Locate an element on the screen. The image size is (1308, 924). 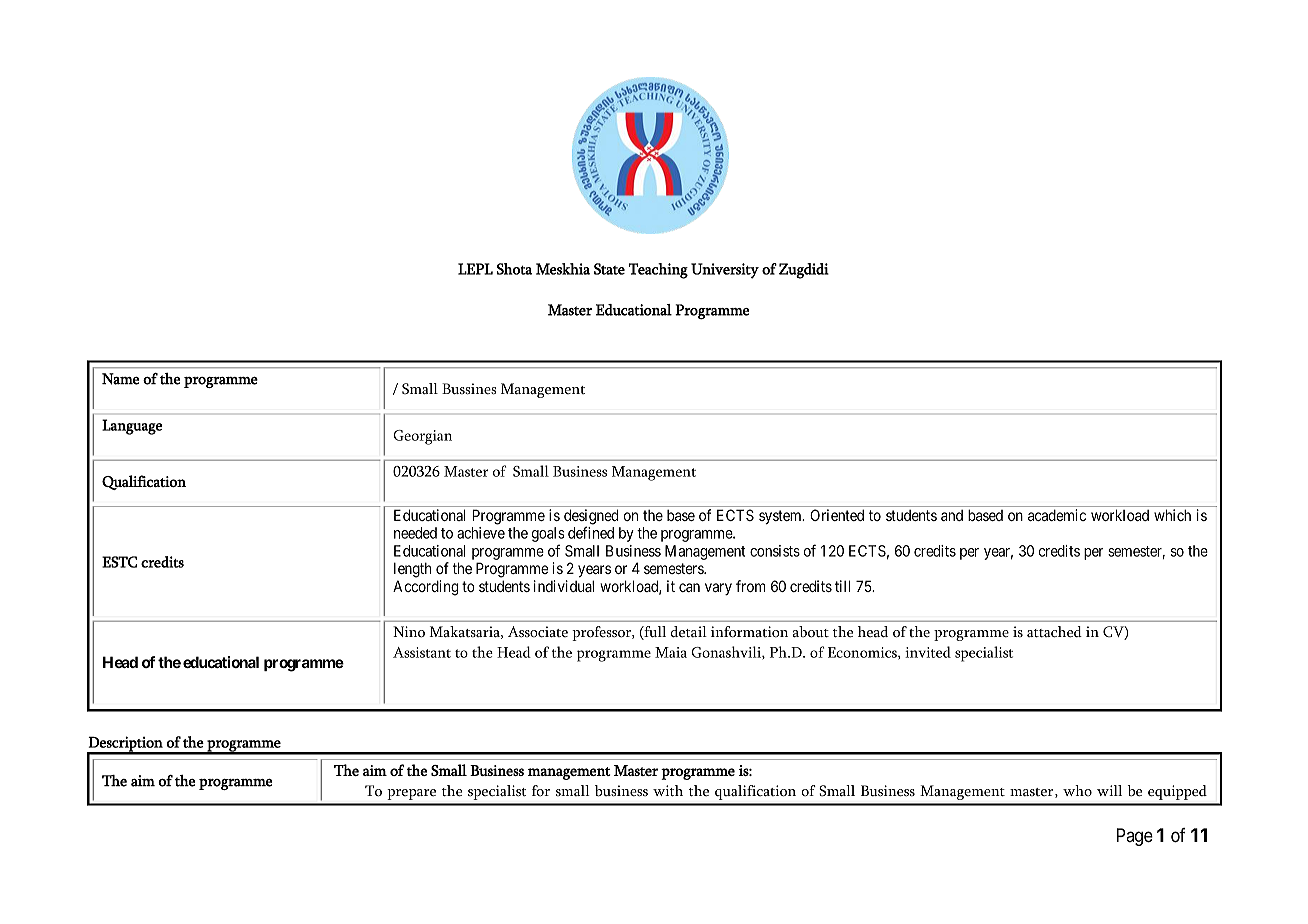
Page is located at coordinates (1135, 837).
